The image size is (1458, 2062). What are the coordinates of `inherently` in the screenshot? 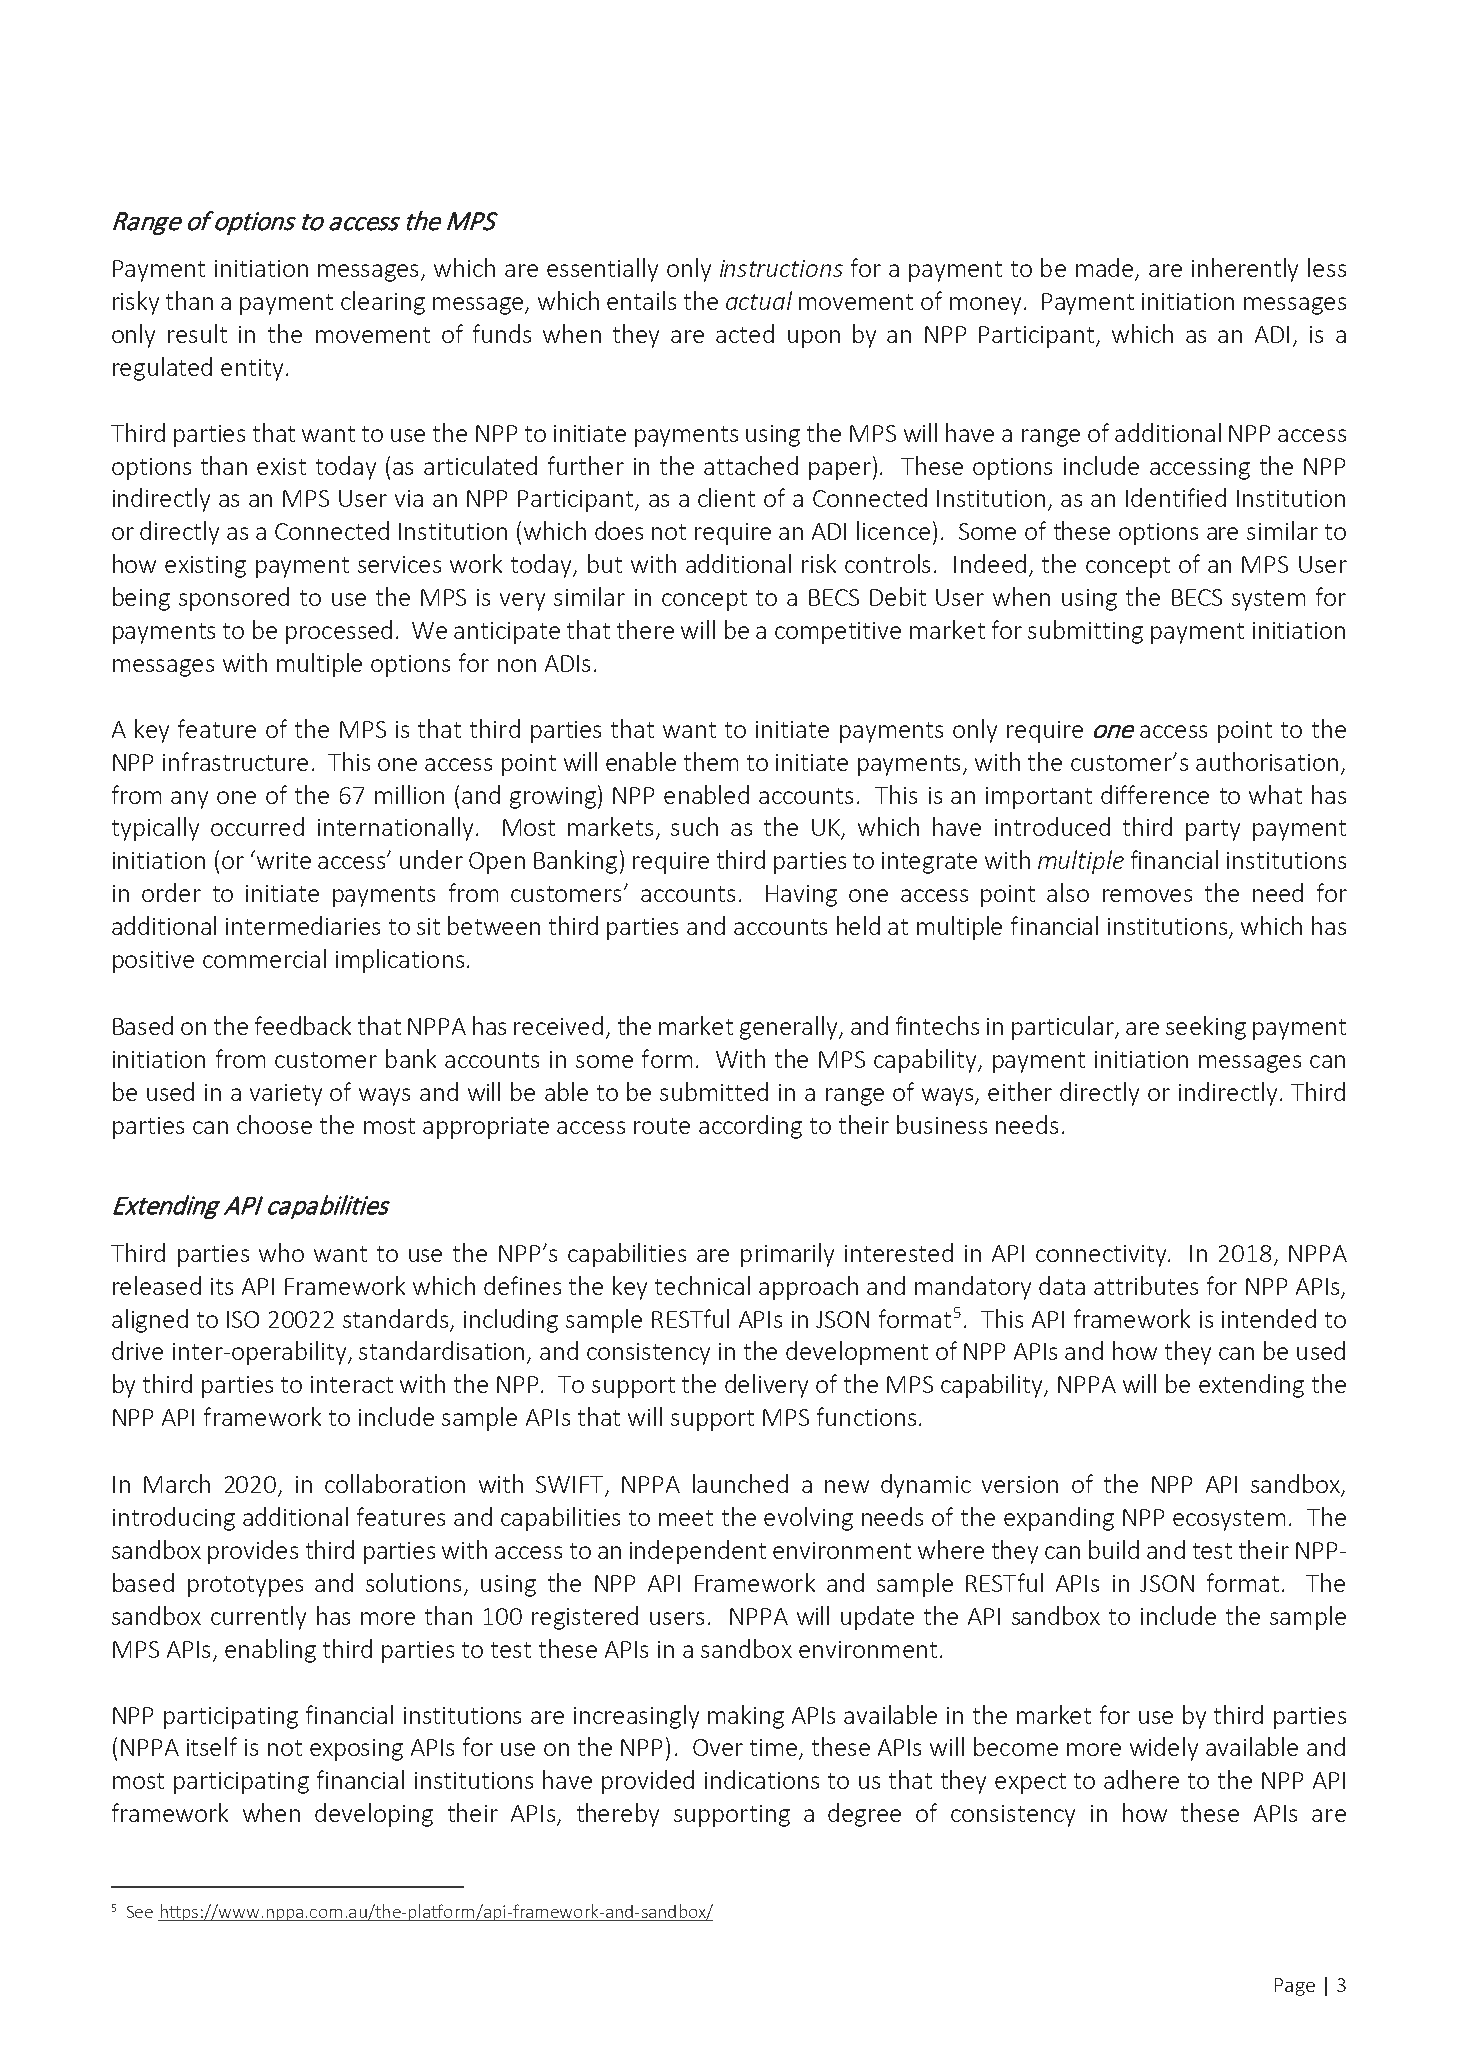 It's located at (1245, 270).
